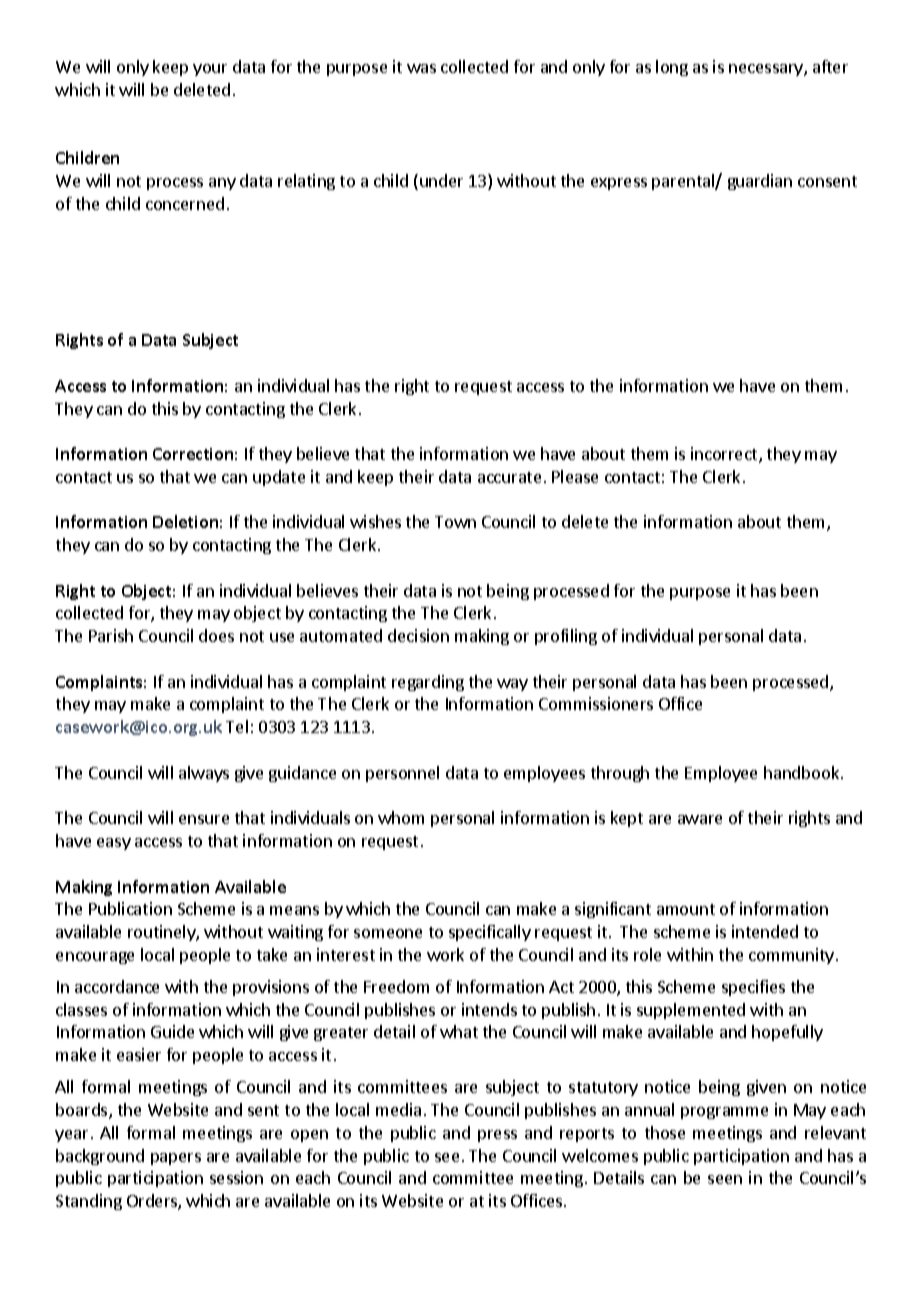 The height and width of the screenshot is (1308, 924). What do you see at coordinates (700, 819) in the screenshot?
I see `aware` at bounding box center [700, 819].
